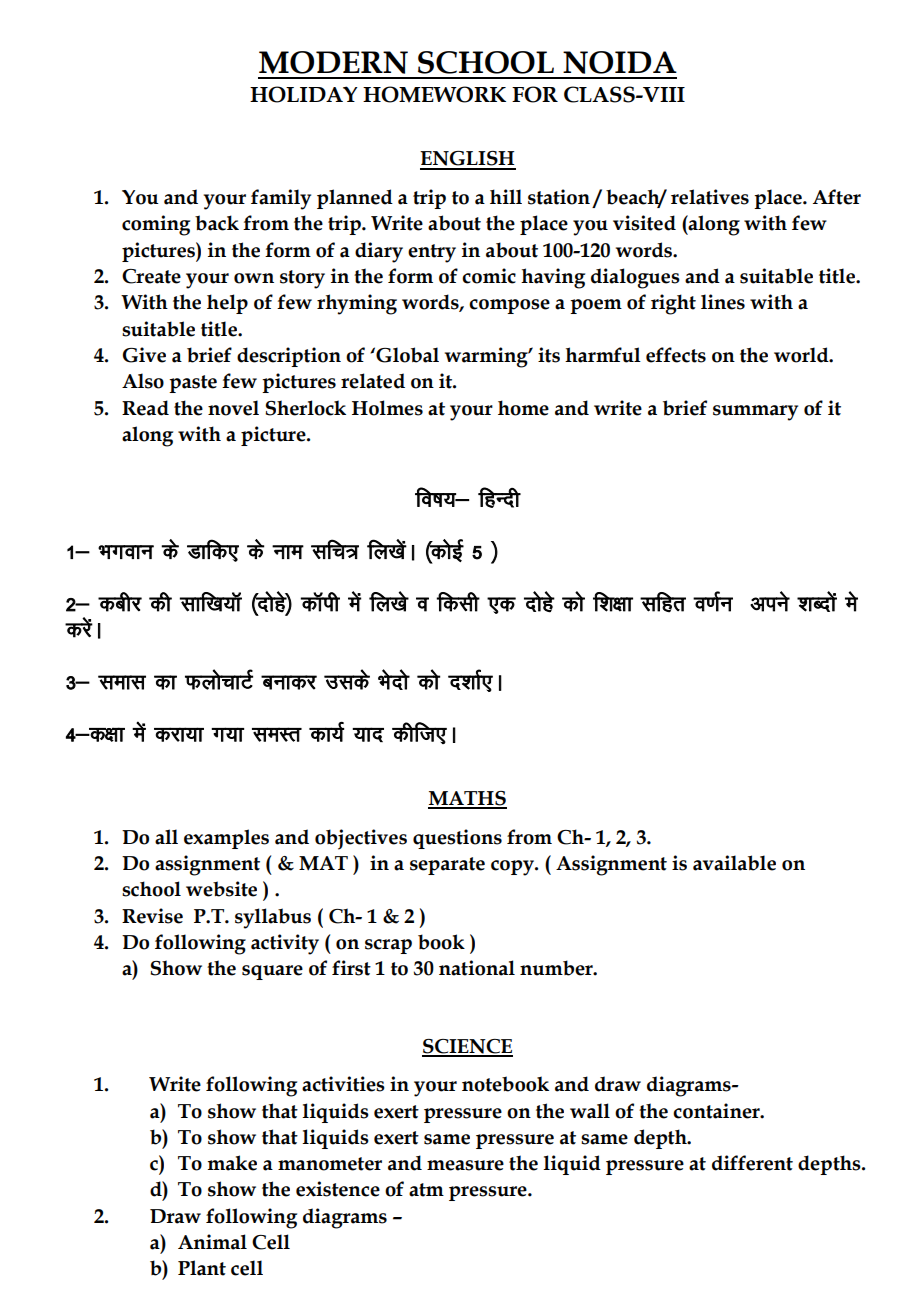 The image size is (924, 1308). Describe the element at coordinates (288, 552) in the document. I see `uke` at that location.
